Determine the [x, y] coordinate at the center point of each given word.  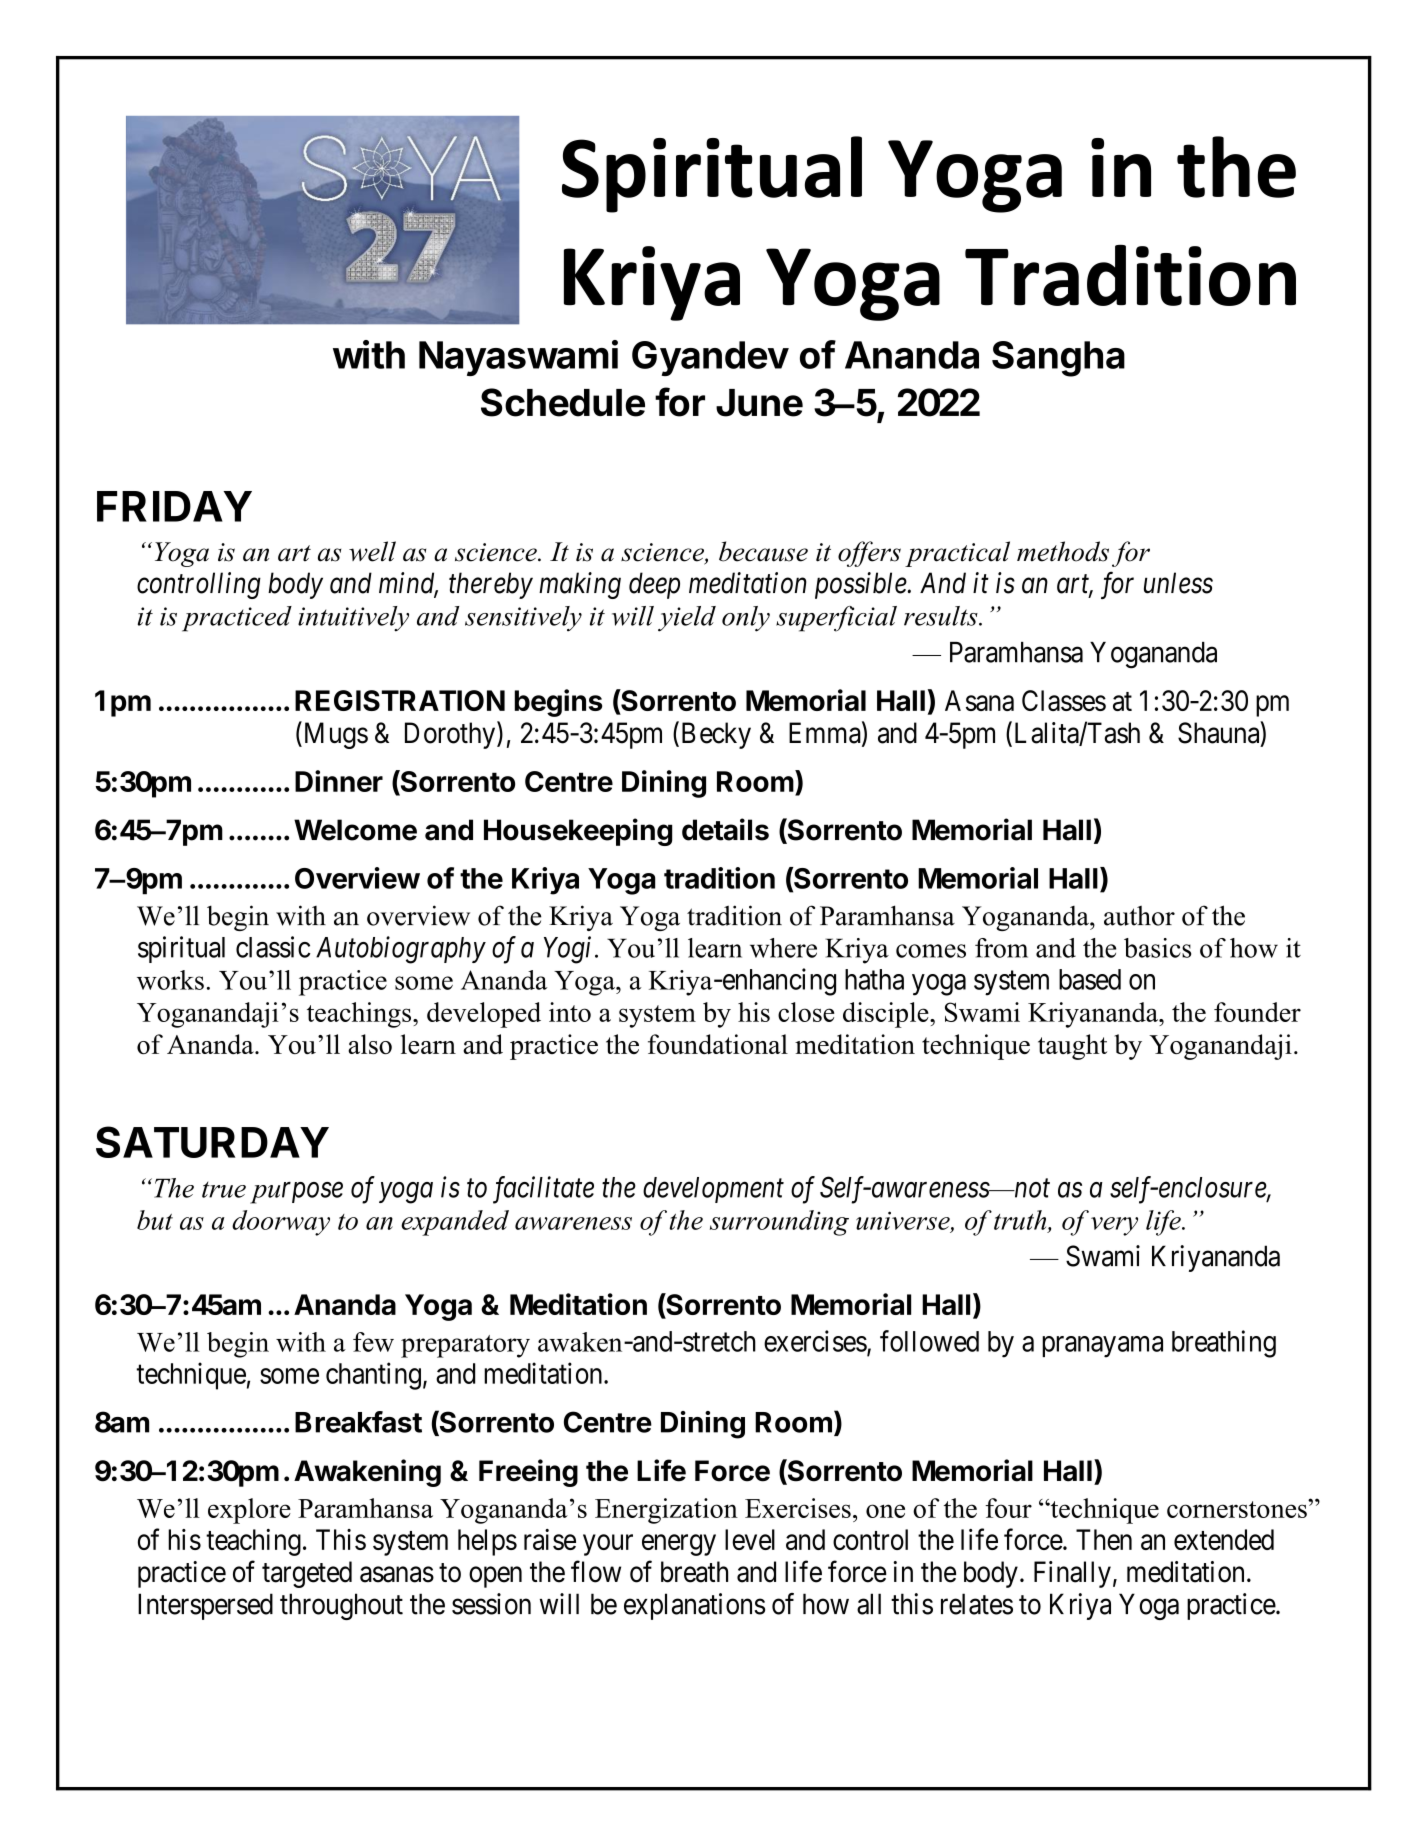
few [373, 1342]
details [725, 829]
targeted [307, 1574]
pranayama [1102, 1347]
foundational [718, 1044]
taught [1072, 1047]
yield [687, 619]
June [759, 403]
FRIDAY [174, 506]
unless [1178, 583]
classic [273, 947]
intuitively [353, 619]
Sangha [1058, 359]
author [1139, 916]
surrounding [779, 1223]
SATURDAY [212, 1142]
